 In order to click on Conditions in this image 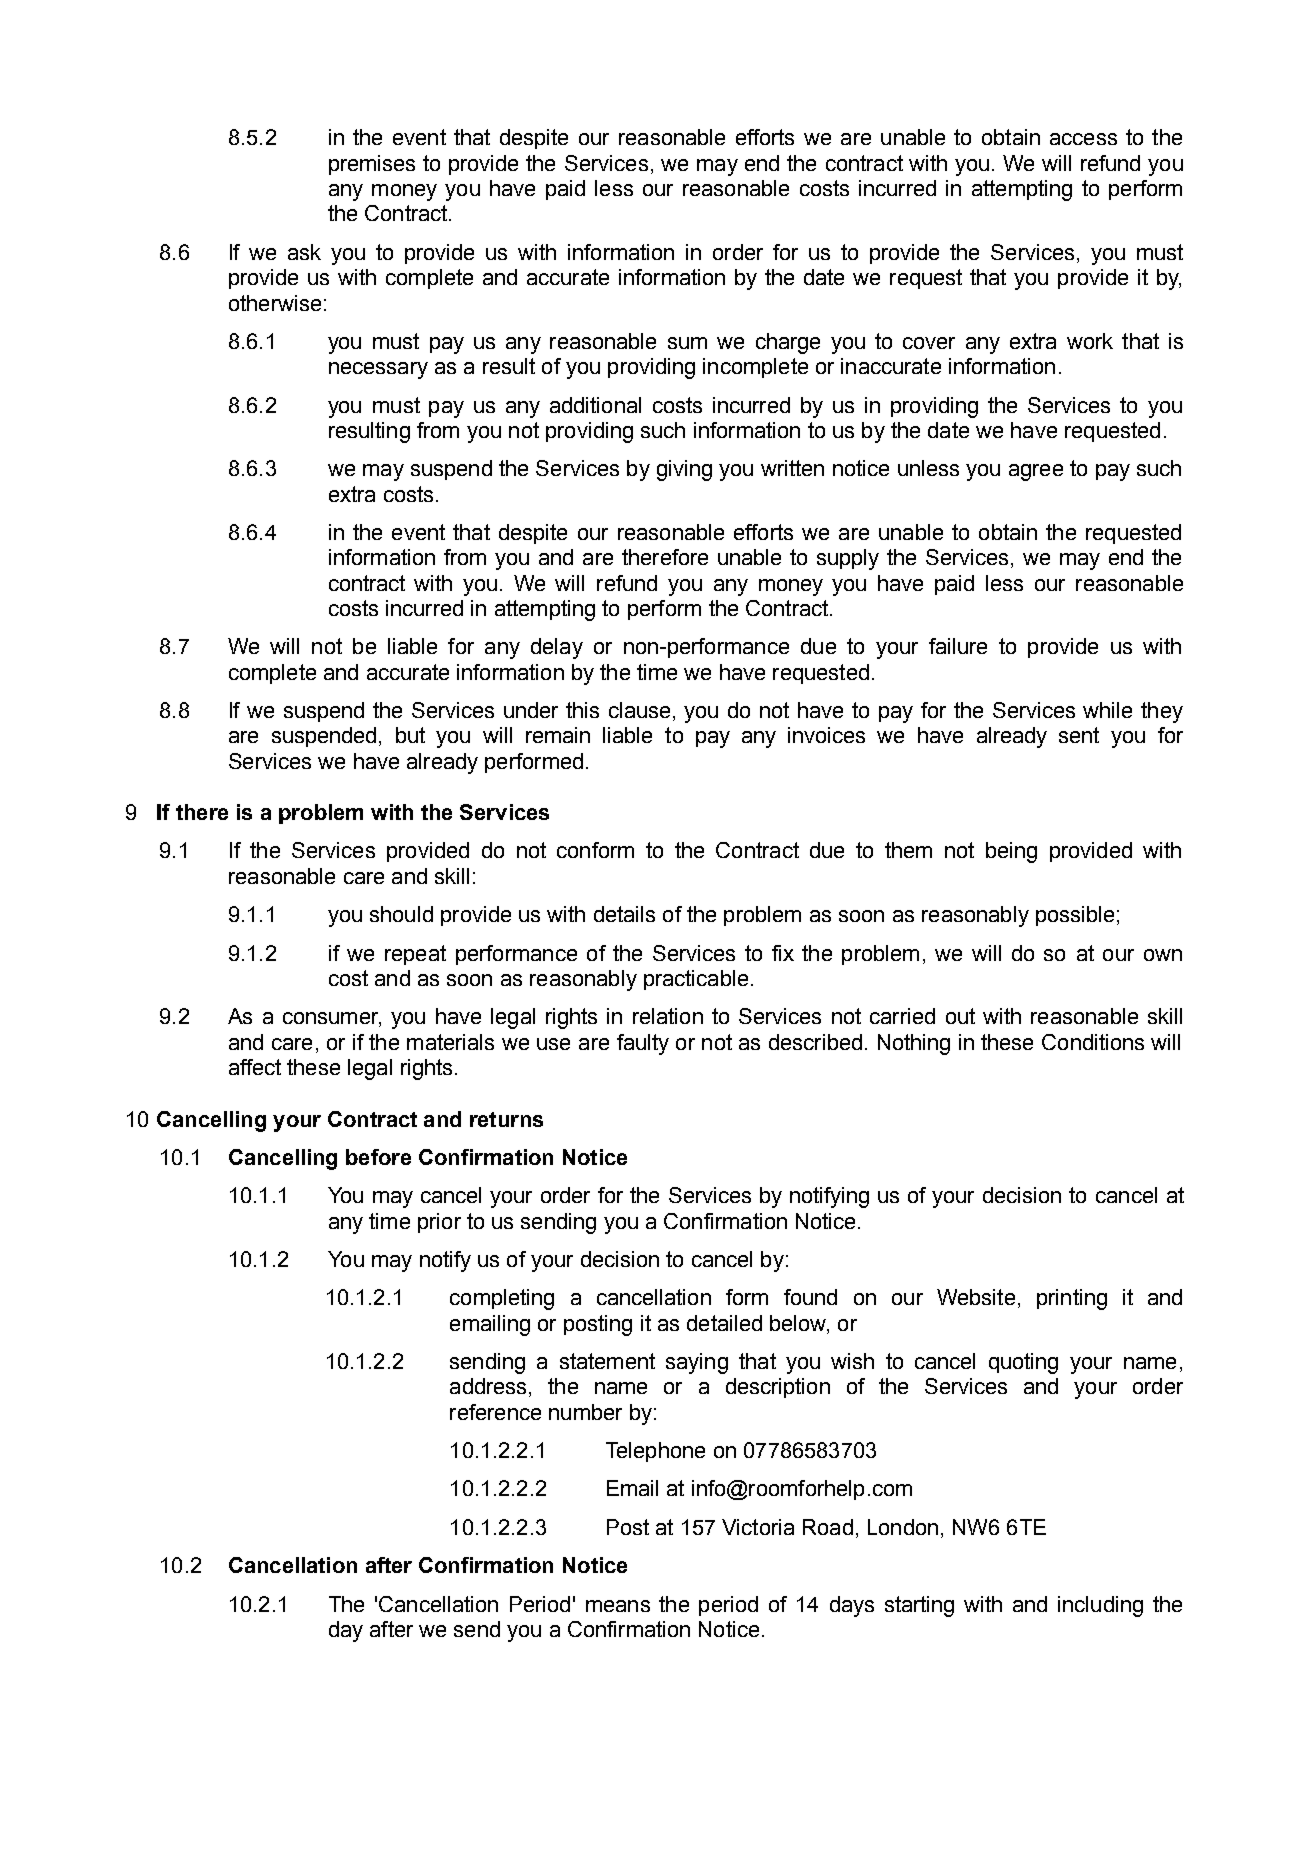, I will do `click(1093, 1042)`.
